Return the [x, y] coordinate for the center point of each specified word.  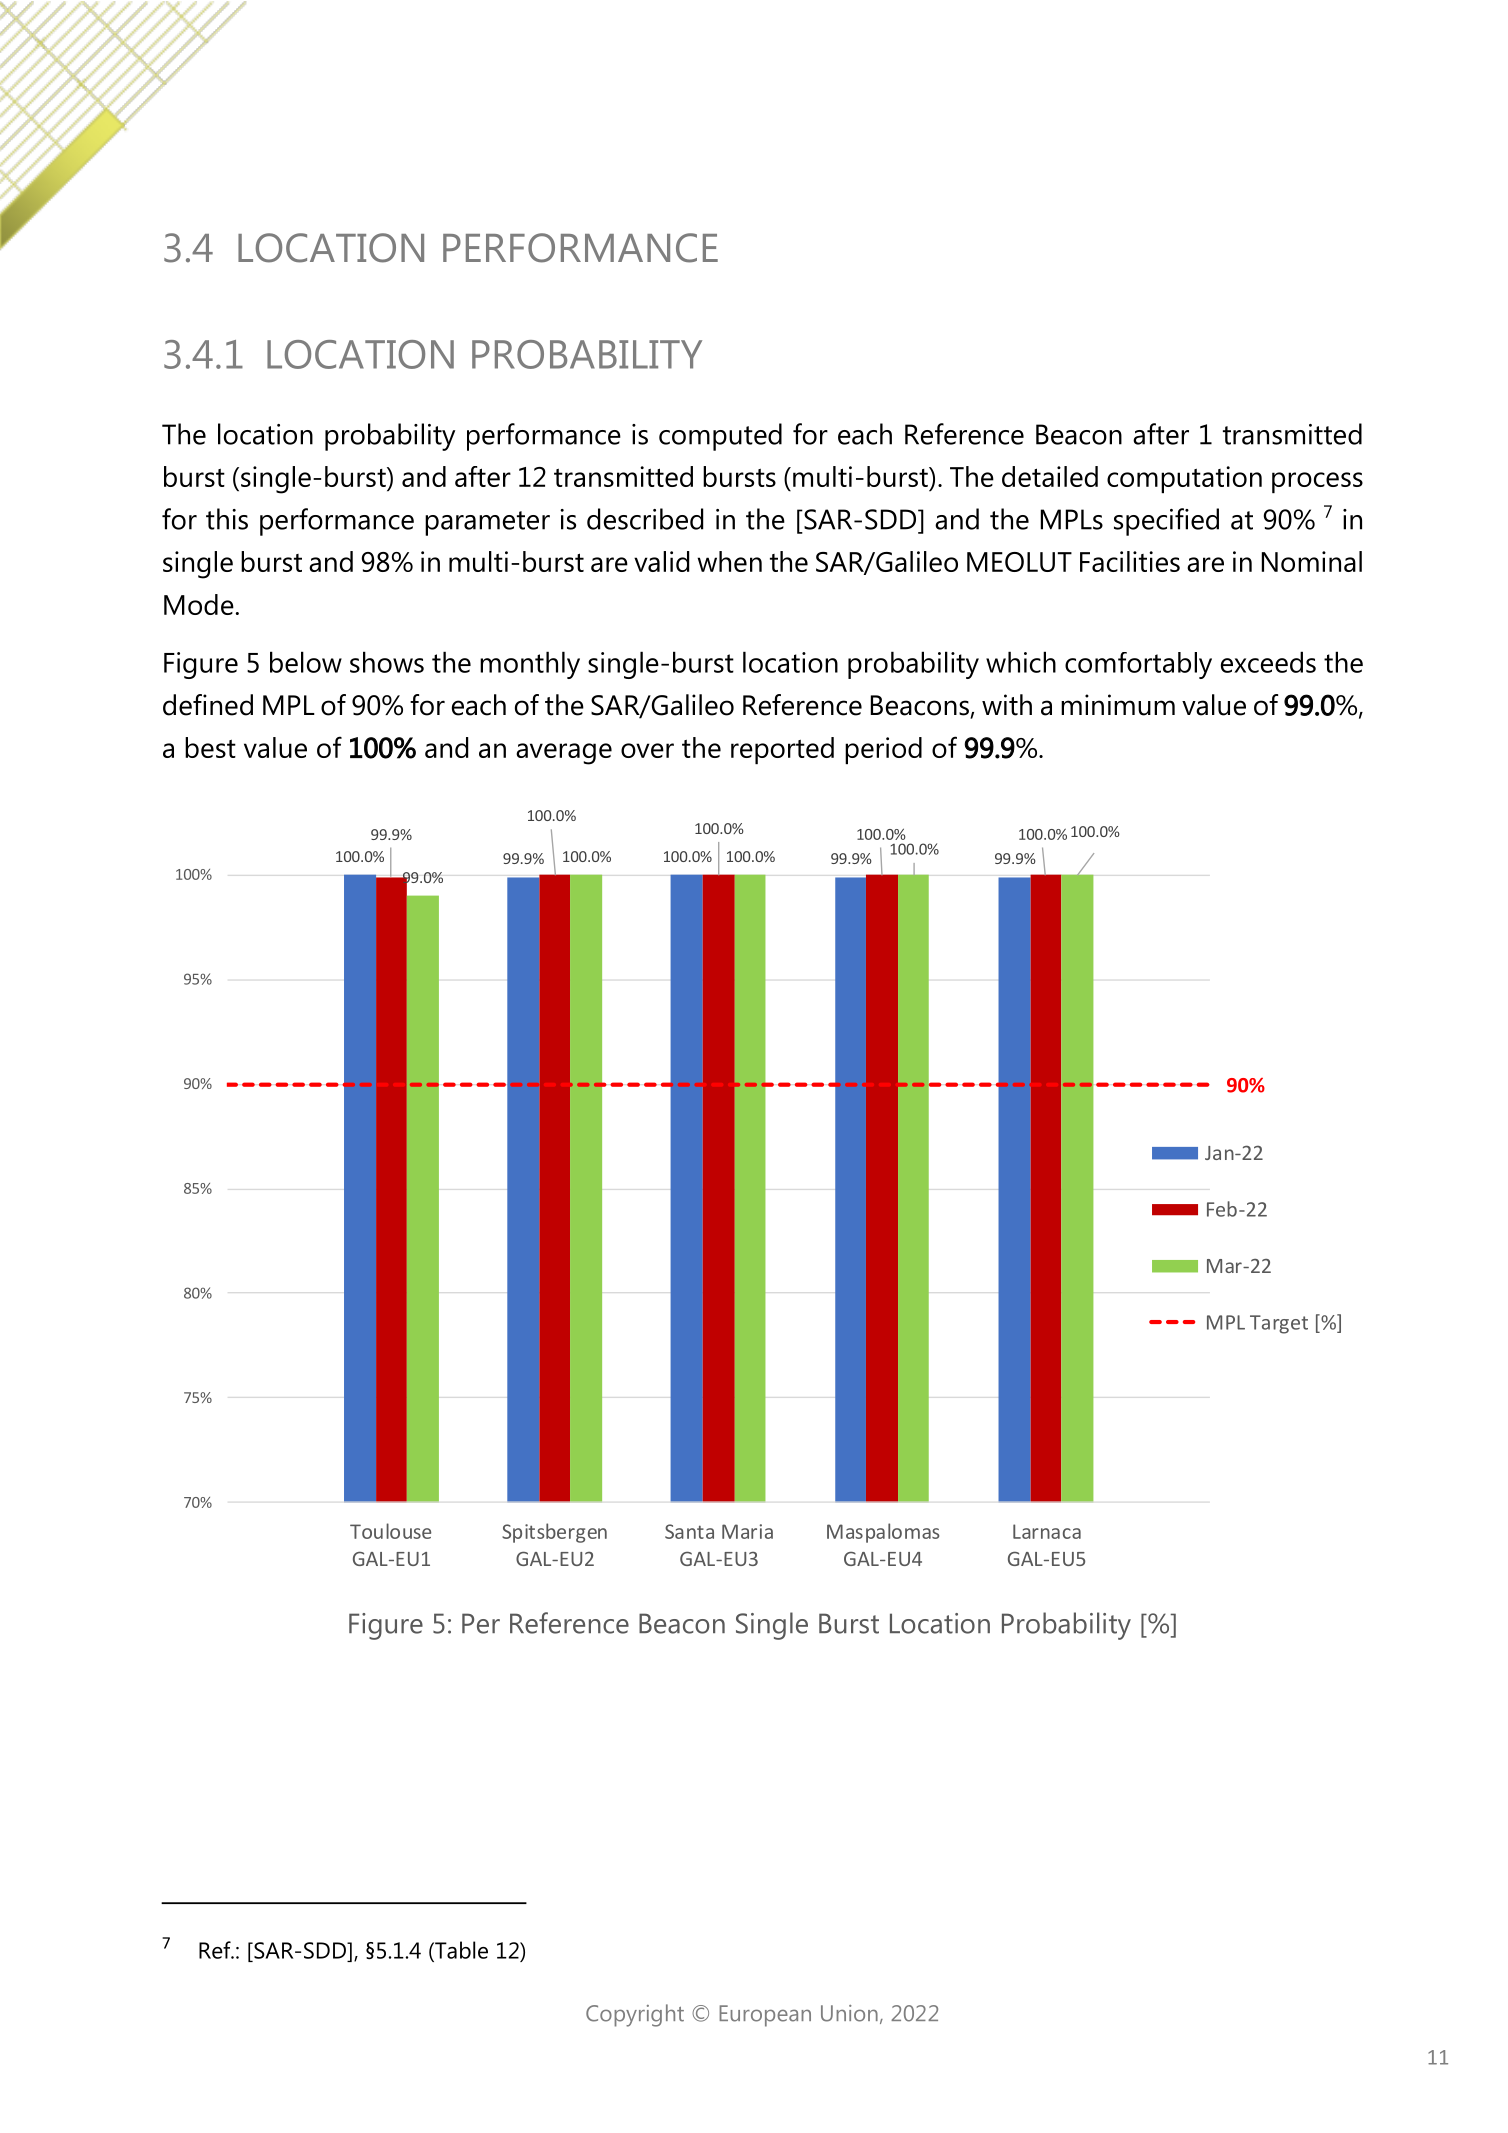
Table [460, 1951]
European [765, 2016]
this [227, 519]
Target [1279, 1324]
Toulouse [390, 1531]
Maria [747, 1531]
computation [1184, 479]
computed [720, 437]
